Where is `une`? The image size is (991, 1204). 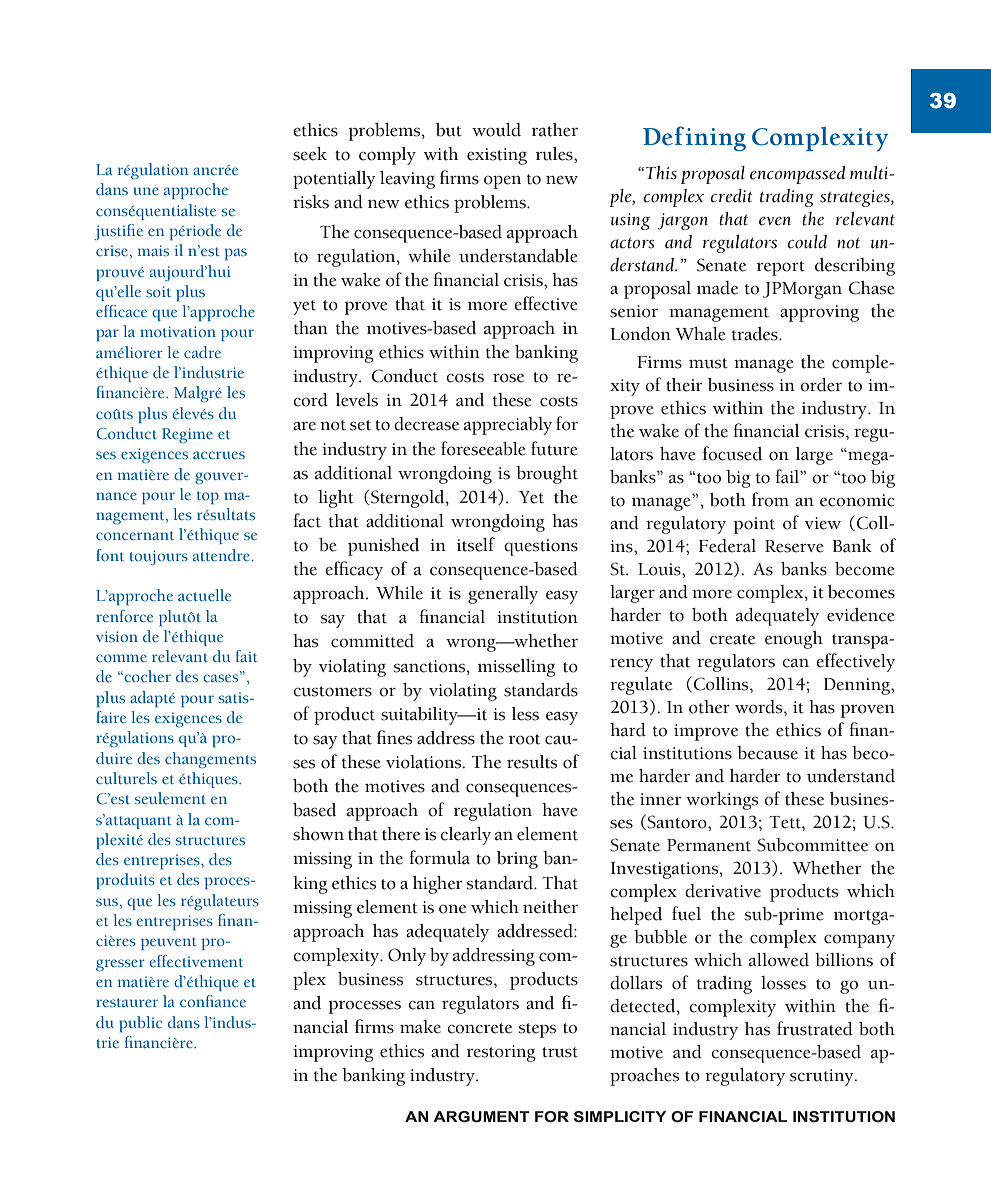 une is located at coordinates (146, 191).
